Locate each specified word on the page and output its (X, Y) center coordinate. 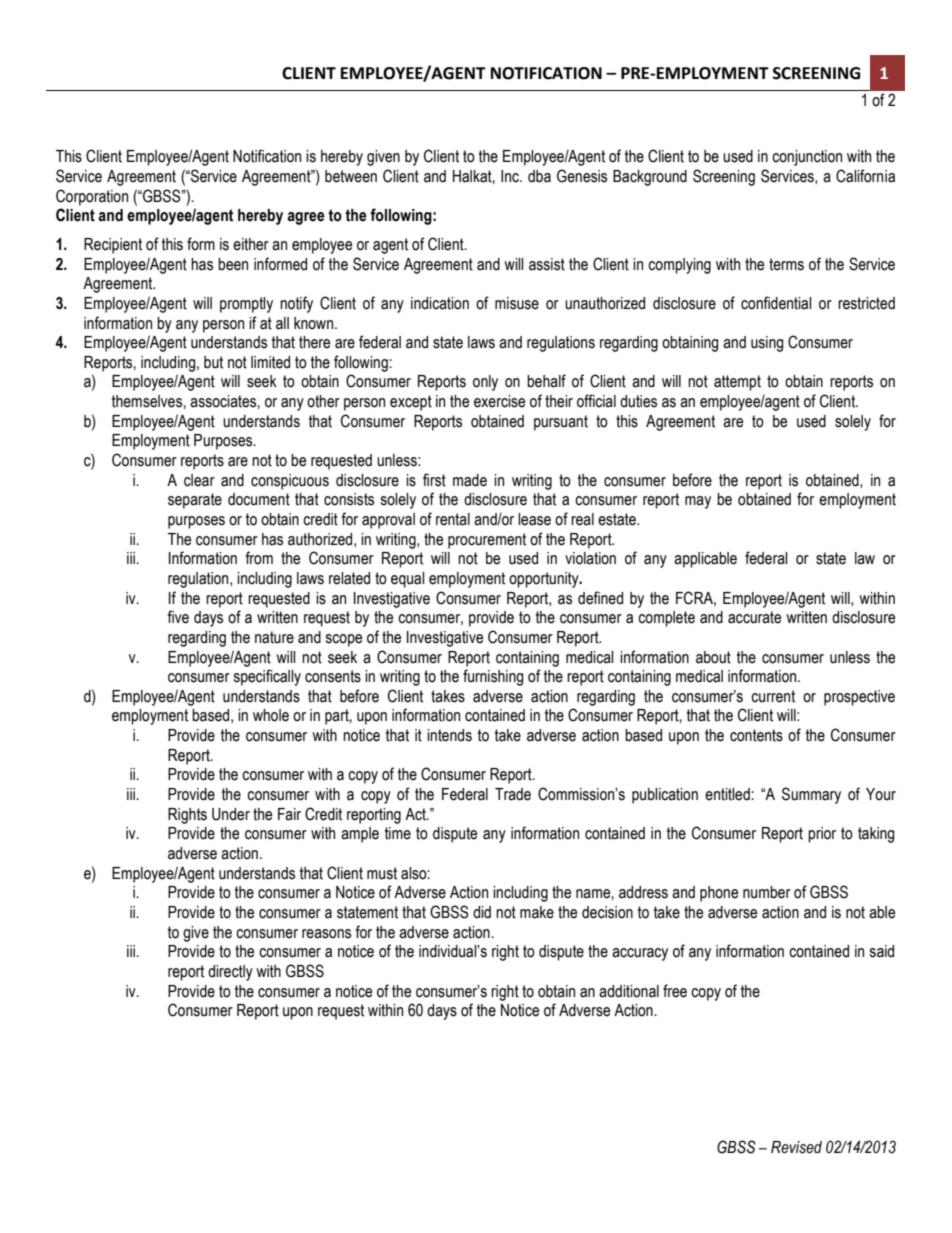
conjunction (807, 158)
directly (230, 973)
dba (539, 176)
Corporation (92, 197)
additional (629, 991)
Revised (796, 1147)
